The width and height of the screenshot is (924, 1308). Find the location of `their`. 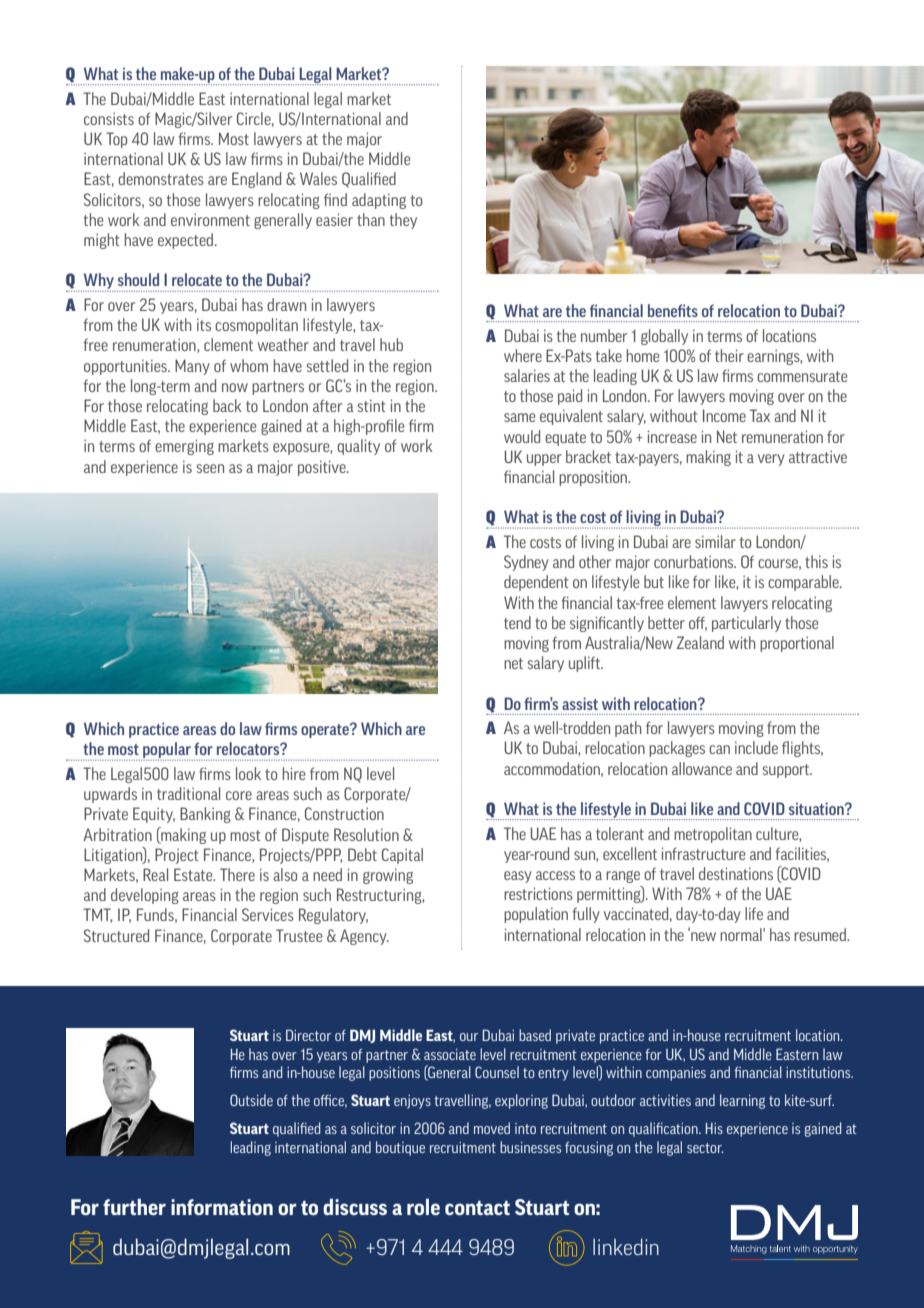

their is located at coordinates (729, 355).
